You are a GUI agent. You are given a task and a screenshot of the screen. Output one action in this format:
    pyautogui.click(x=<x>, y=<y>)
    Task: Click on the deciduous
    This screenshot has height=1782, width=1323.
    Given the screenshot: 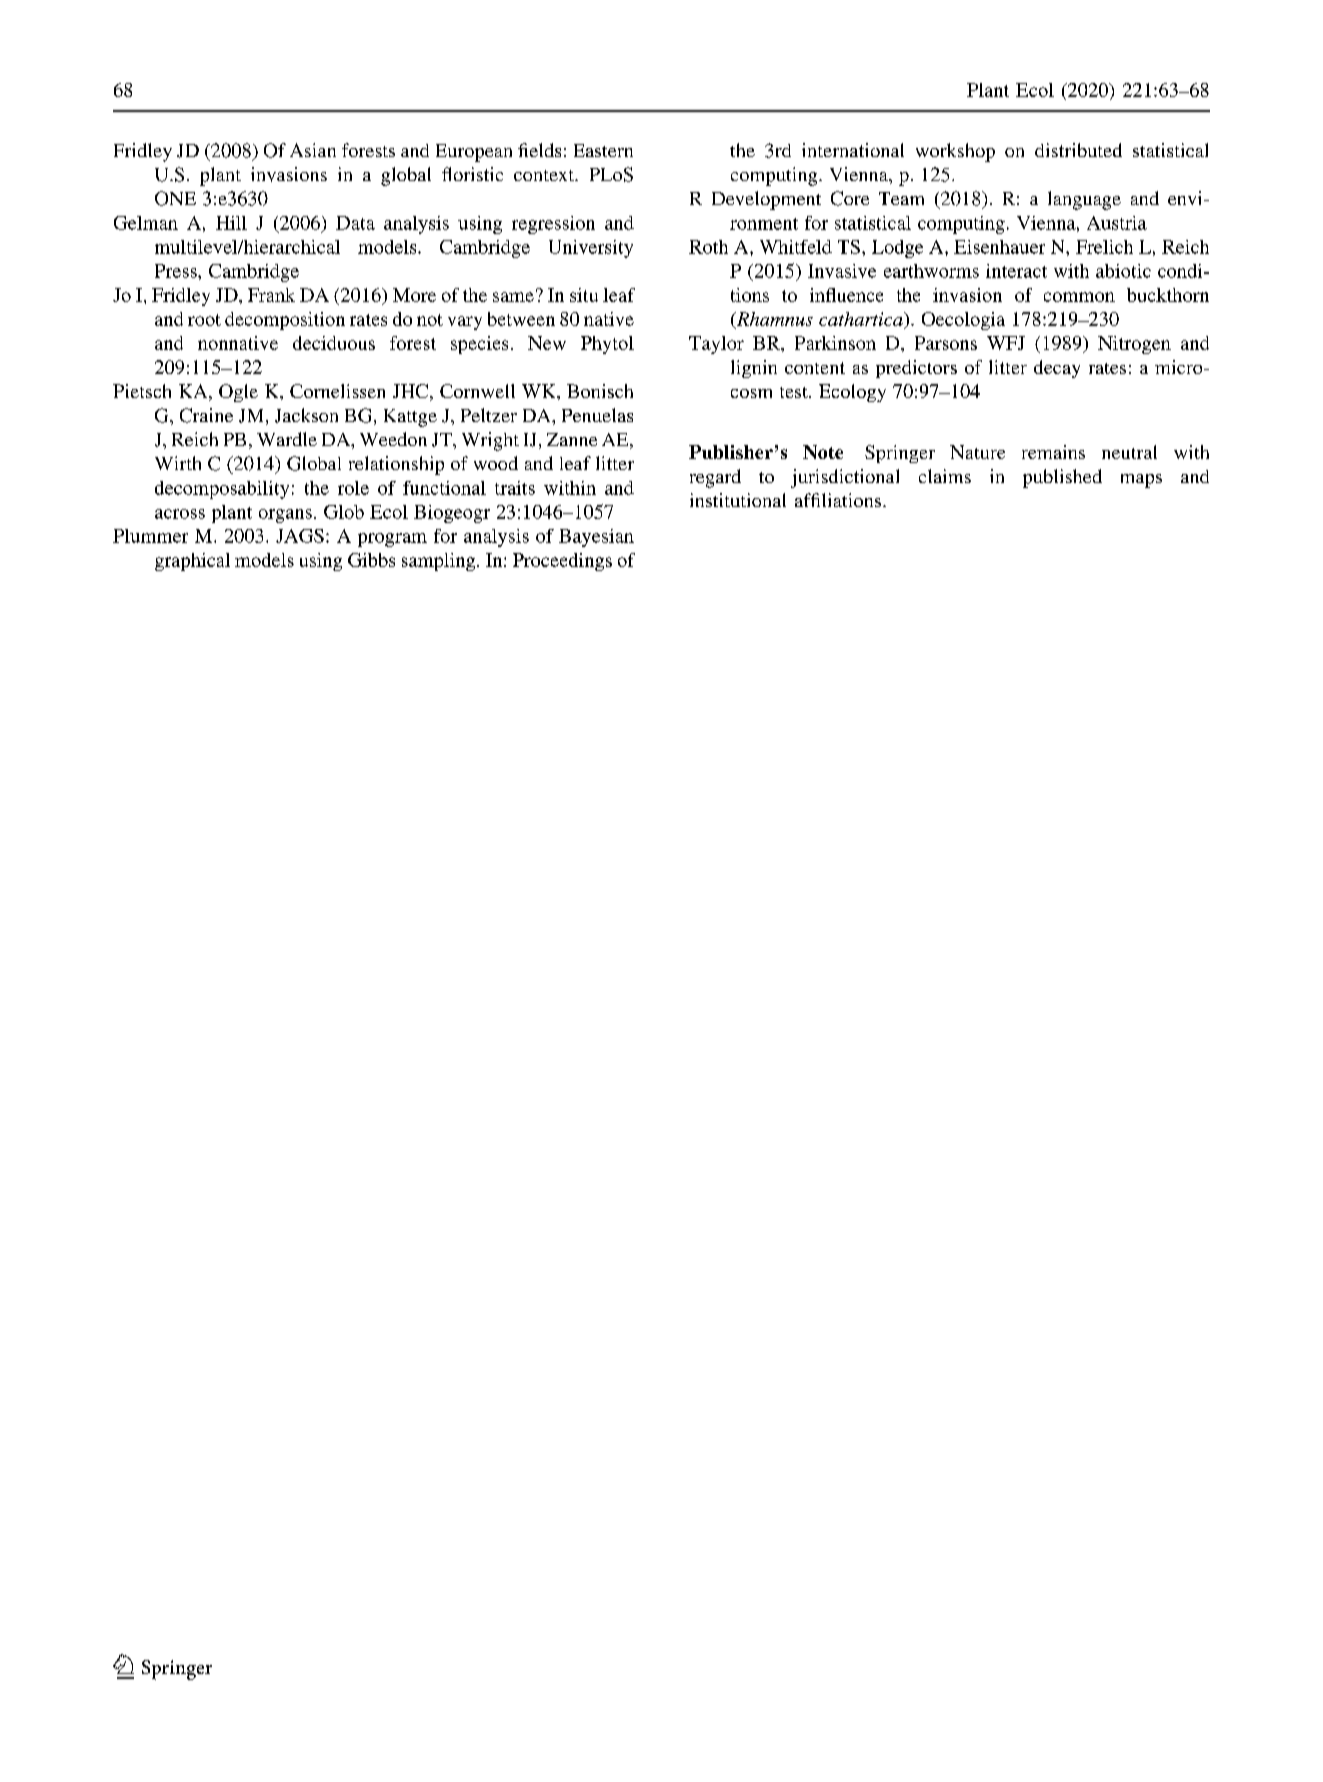 What is the action you would take?
    pyautogui.click(x=334, y=343)
